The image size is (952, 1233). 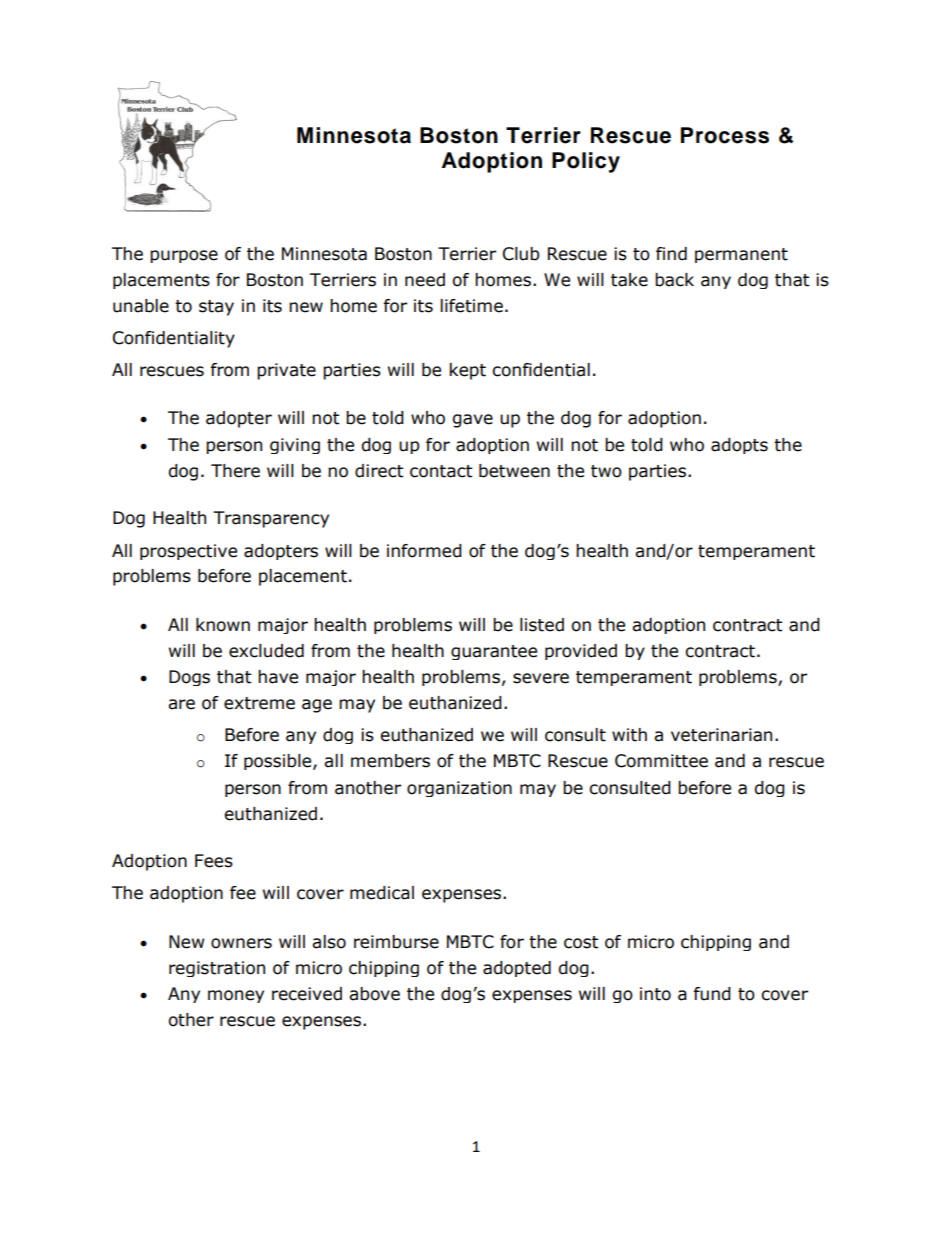 I want to click on Dogs, so click(x=189, y=678).
